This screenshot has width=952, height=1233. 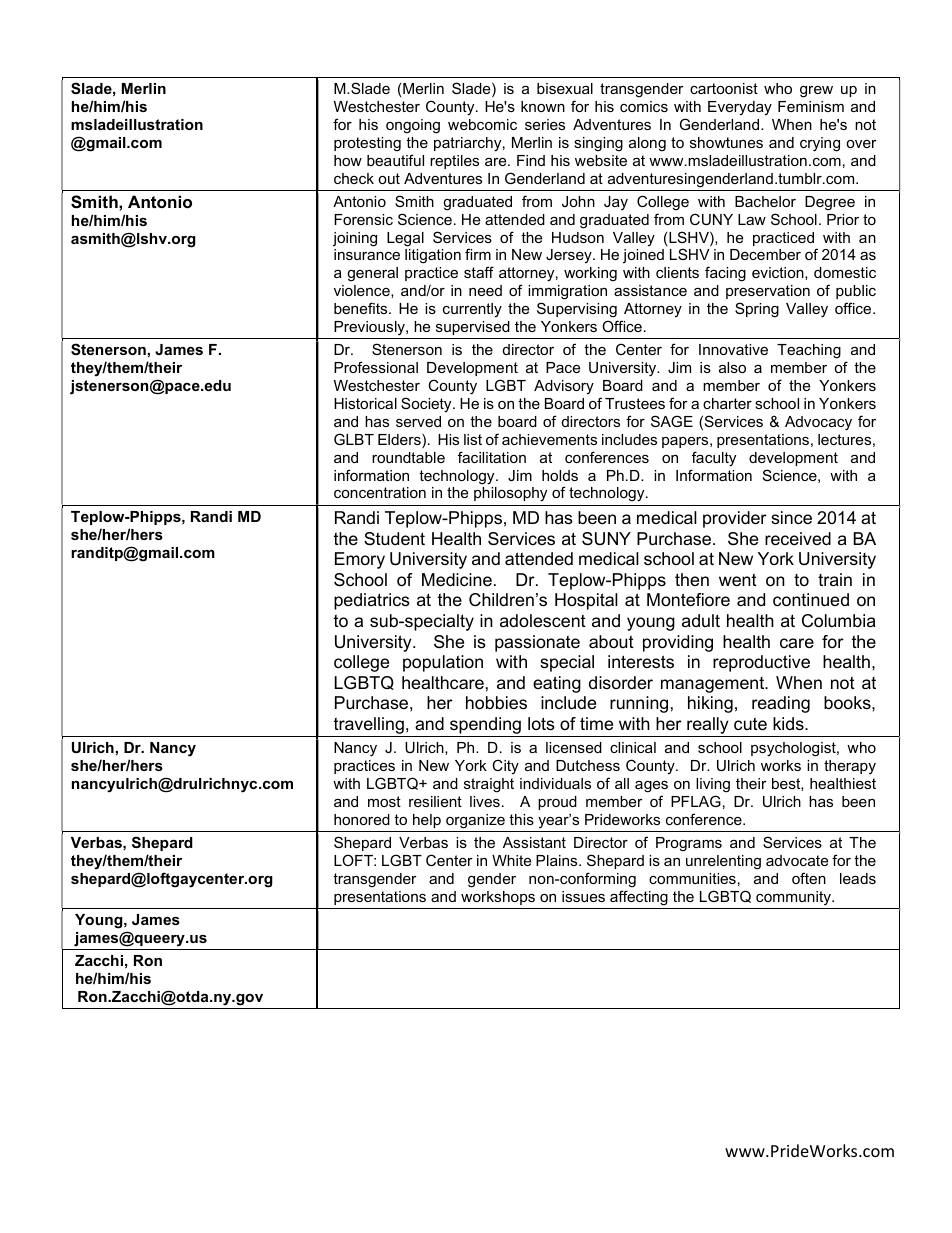 What do you see at coordinates (577, 310) in the screenshot?
I see `Supervising` at bounding box center [577, 310].
